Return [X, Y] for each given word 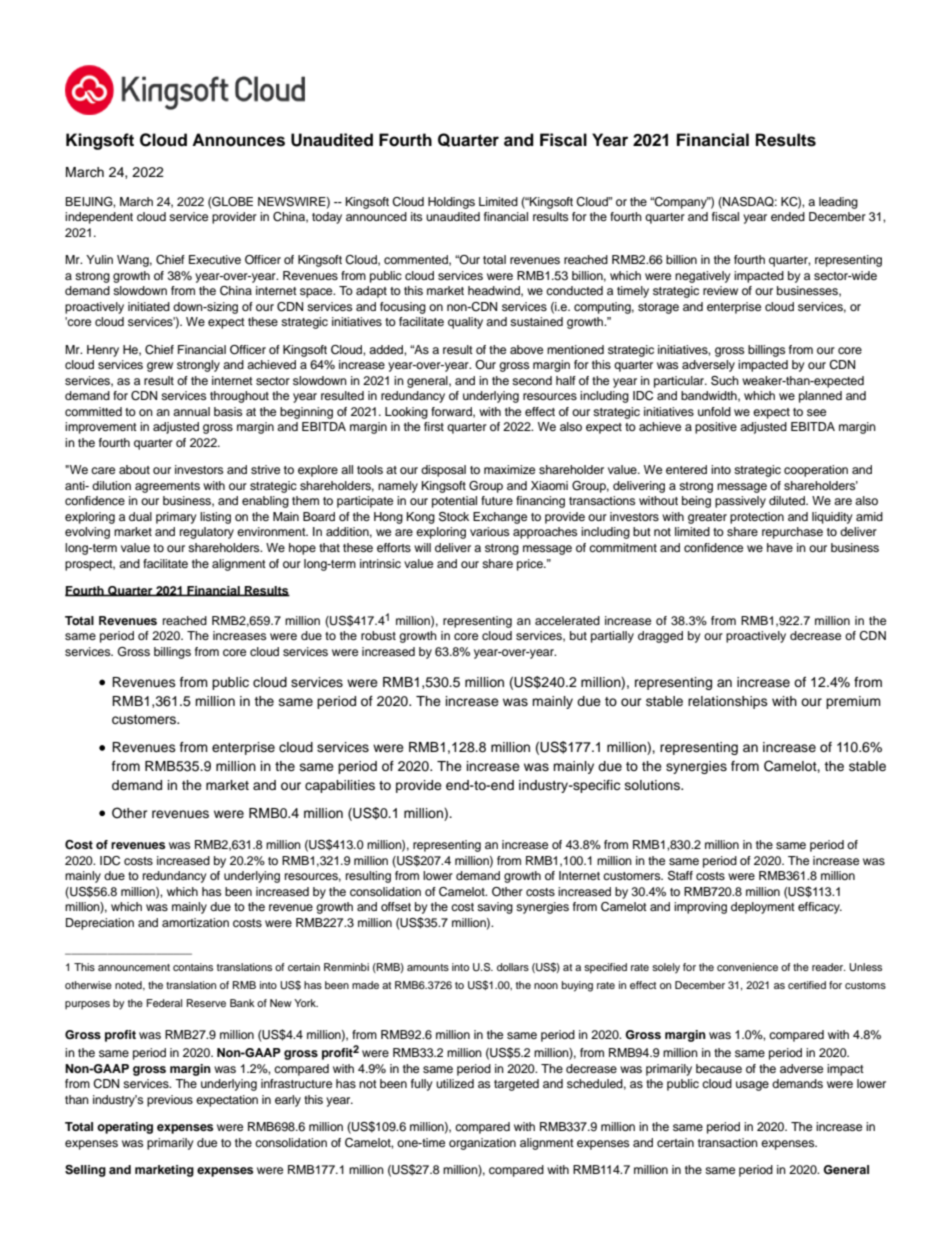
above [526, 349]
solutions [653, 785]
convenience [747, 967]
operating [125, 1128]
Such [725, 381]
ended [788, 216]
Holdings [451, 203]
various [489, 531]
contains [193, 967]
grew [160, 367]
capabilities [340, 786]
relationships [728, 702]
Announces [238, 140]
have [780, 547]
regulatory [207, 533]
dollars [513, 967]
